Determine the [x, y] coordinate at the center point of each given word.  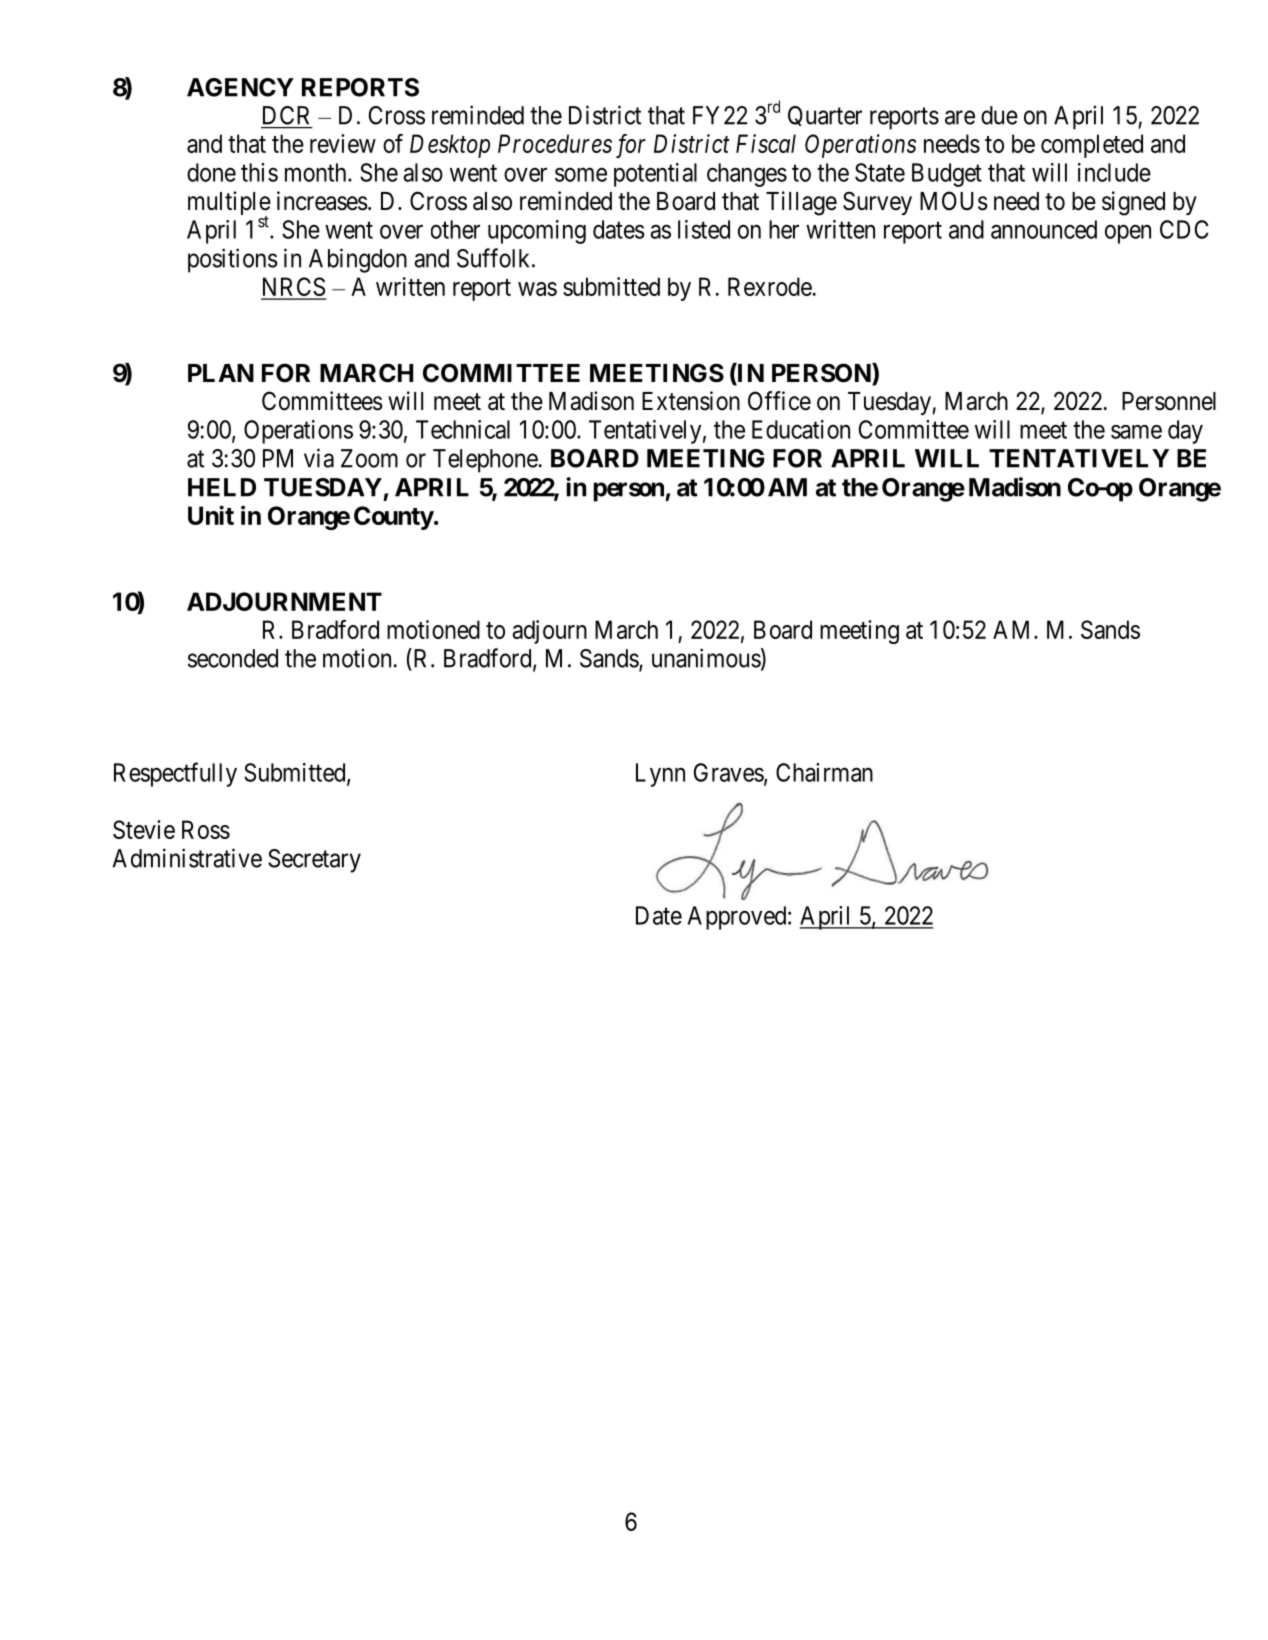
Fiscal [766, 143]
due [999, 115]
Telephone [485, 461]
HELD [222, 487]
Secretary [314, 861]
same [1136, 432]
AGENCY [240, 87]
